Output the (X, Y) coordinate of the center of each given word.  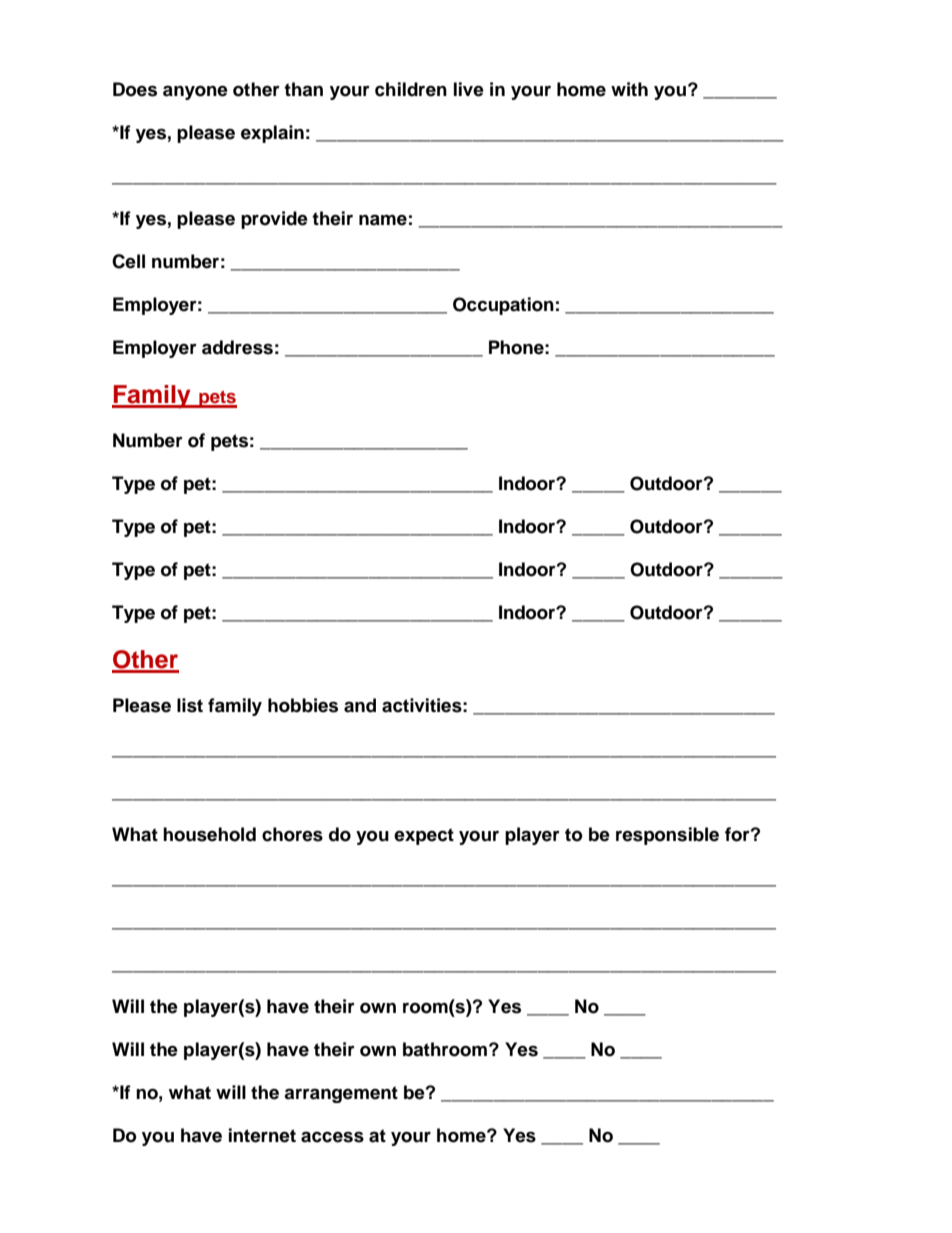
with (629, 89)
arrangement (341, 1094)
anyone (195, 92)
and (360, 705)
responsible (667, 836)
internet (262, 1135)
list (190, 705)
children (411, 89)
